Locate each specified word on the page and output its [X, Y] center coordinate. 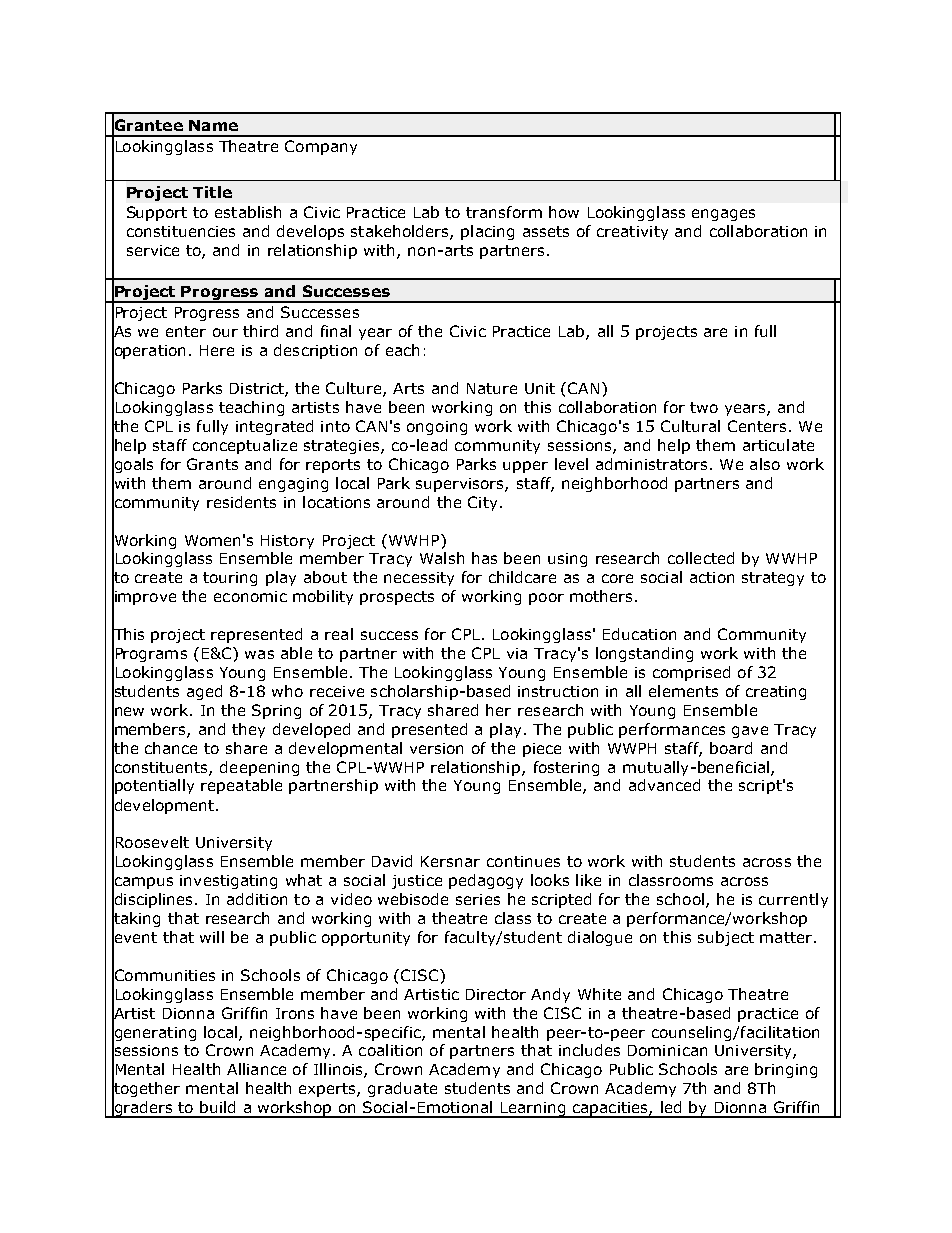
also [765, 464]
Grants [212, 464]
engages [723, 215]
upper [525, 467]
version [436, 748]
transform [504, 212]
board [731, 748]
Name [213, 125]
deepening [259, 768]
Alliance [256, 1069]
